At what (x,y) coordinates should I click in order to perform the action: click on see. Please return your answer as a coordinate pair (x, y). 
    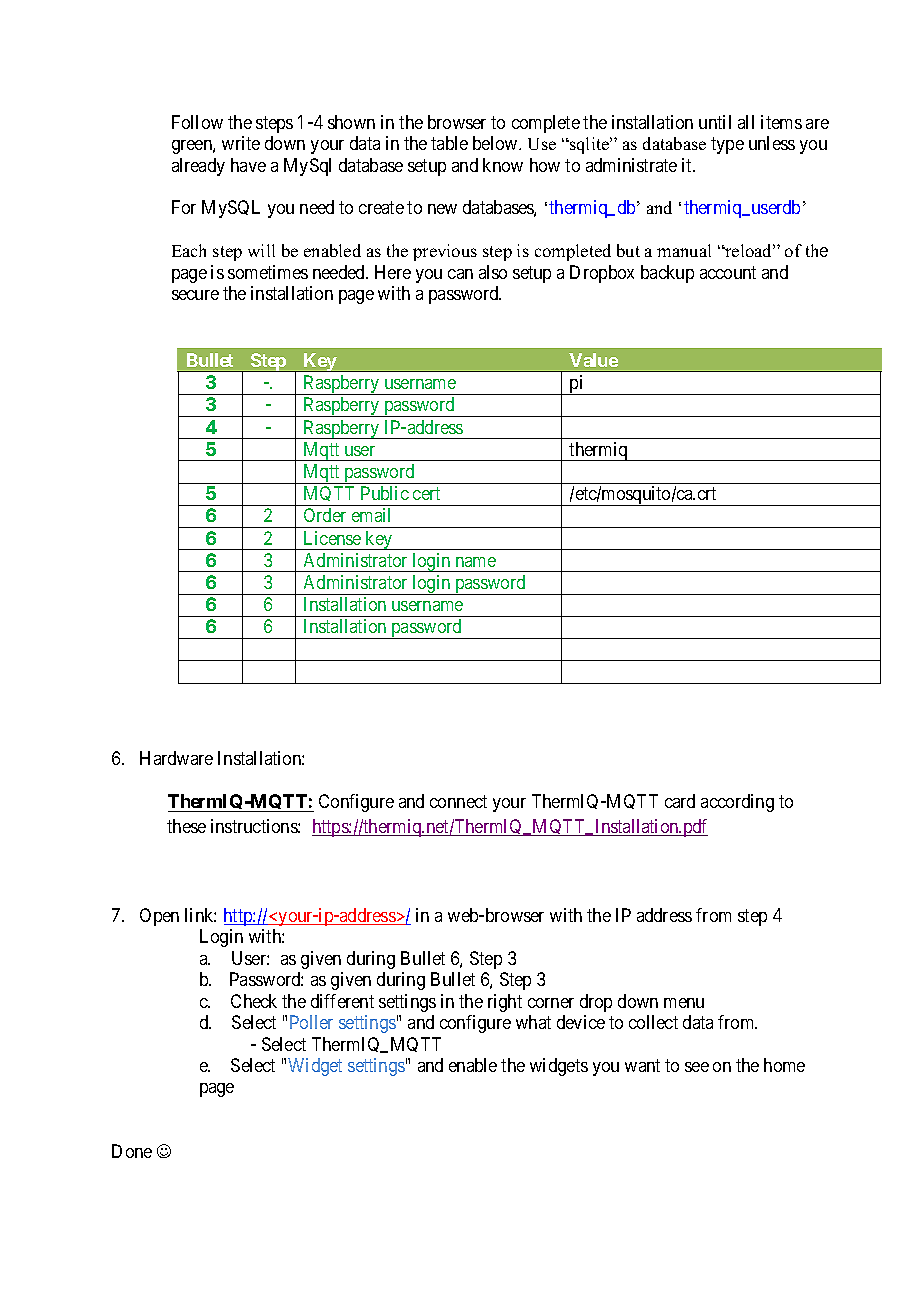
    Looking at the image, I should click on (697, 1067).
